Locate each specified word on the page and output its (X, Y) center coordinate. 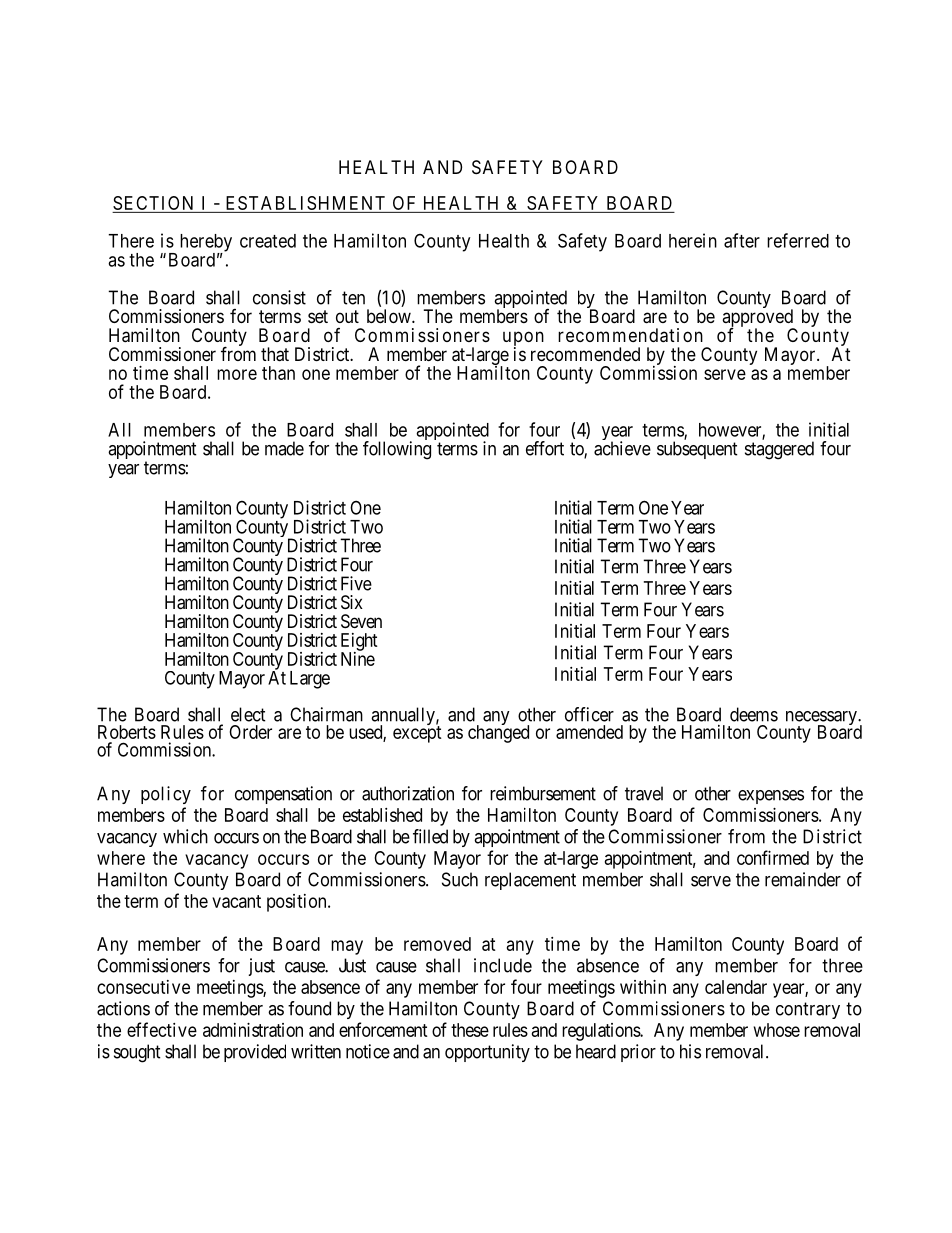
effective (162, 1029)
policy (166, 795)
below (390, 316)
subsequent (697, 450)
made (284, 448)
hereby (206, 244)
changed (498, 733)
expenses (771, 797)
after (742, 240)
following (397, 450)
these (470, 1030)
